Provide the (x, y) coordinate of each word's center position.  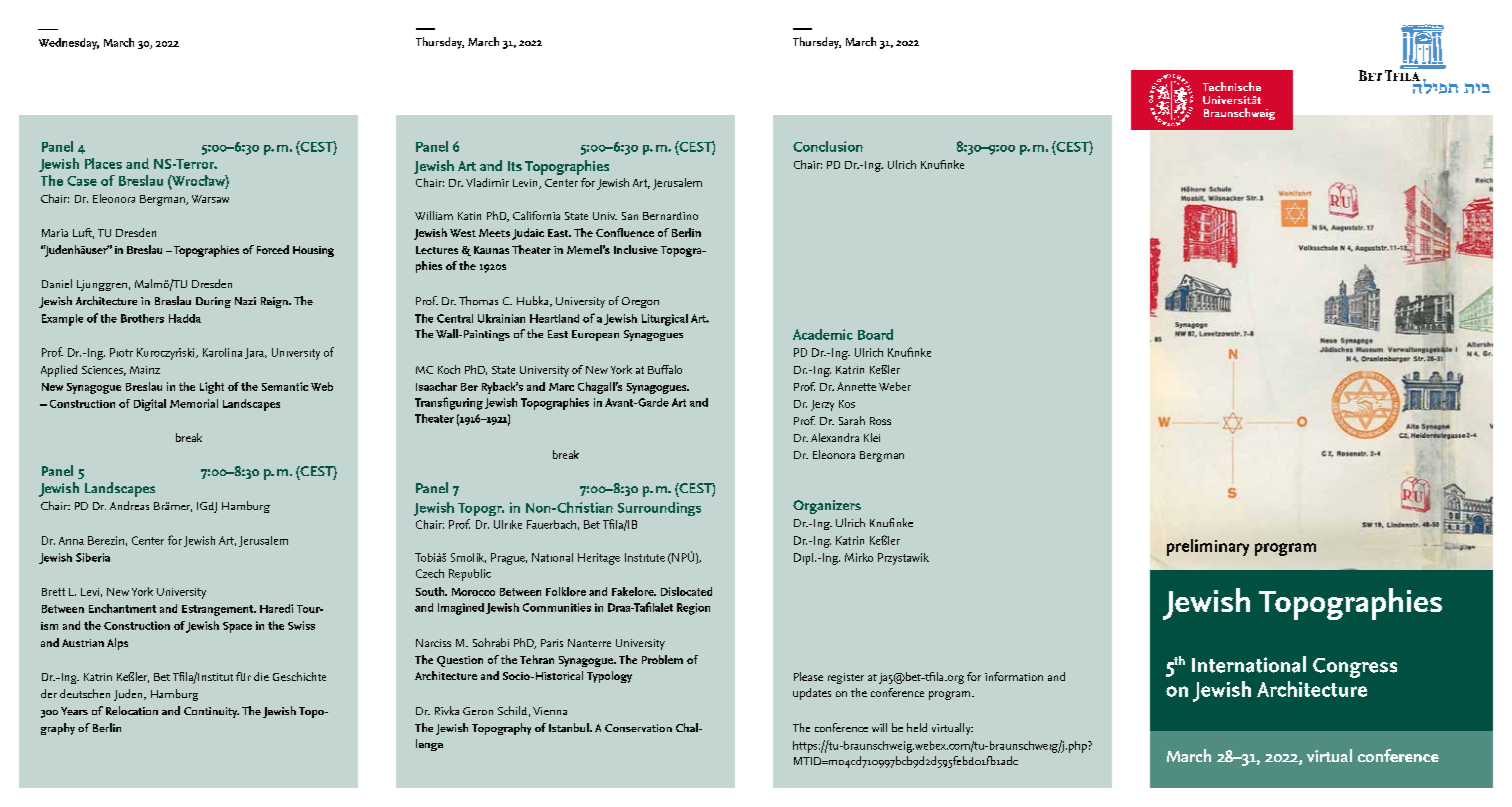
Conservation (638, 728)
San (630, 216)
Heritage (599, 559)
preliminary (1208, 547)
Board (875, 334)
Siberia (93, 557)
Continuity (211, 712)
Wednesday (69, 44)
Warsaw (210, 199)
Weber (895, 386)
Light (212, 388)
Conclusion (828, 146)
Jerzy (822, 405)
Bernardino (670, 216)
